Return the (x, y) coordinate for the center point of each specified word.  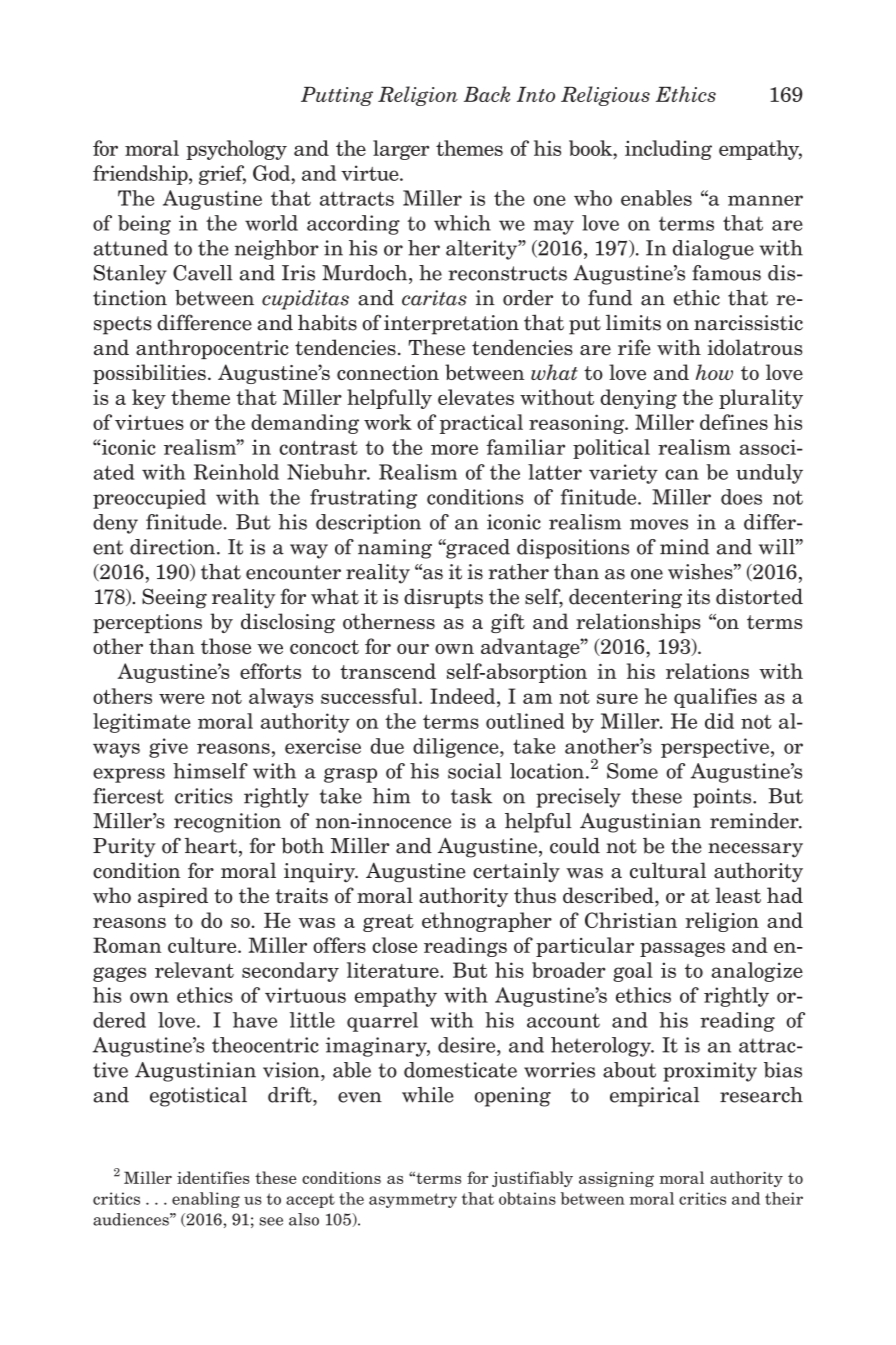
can (682, 474)
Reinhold (236, 472)
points (723, 798)
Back (487, 94)
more (454, 449)
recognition (227, 823)
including (668, 150)
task (471, 796)
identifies (213, 1177)
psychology (236, 150)
